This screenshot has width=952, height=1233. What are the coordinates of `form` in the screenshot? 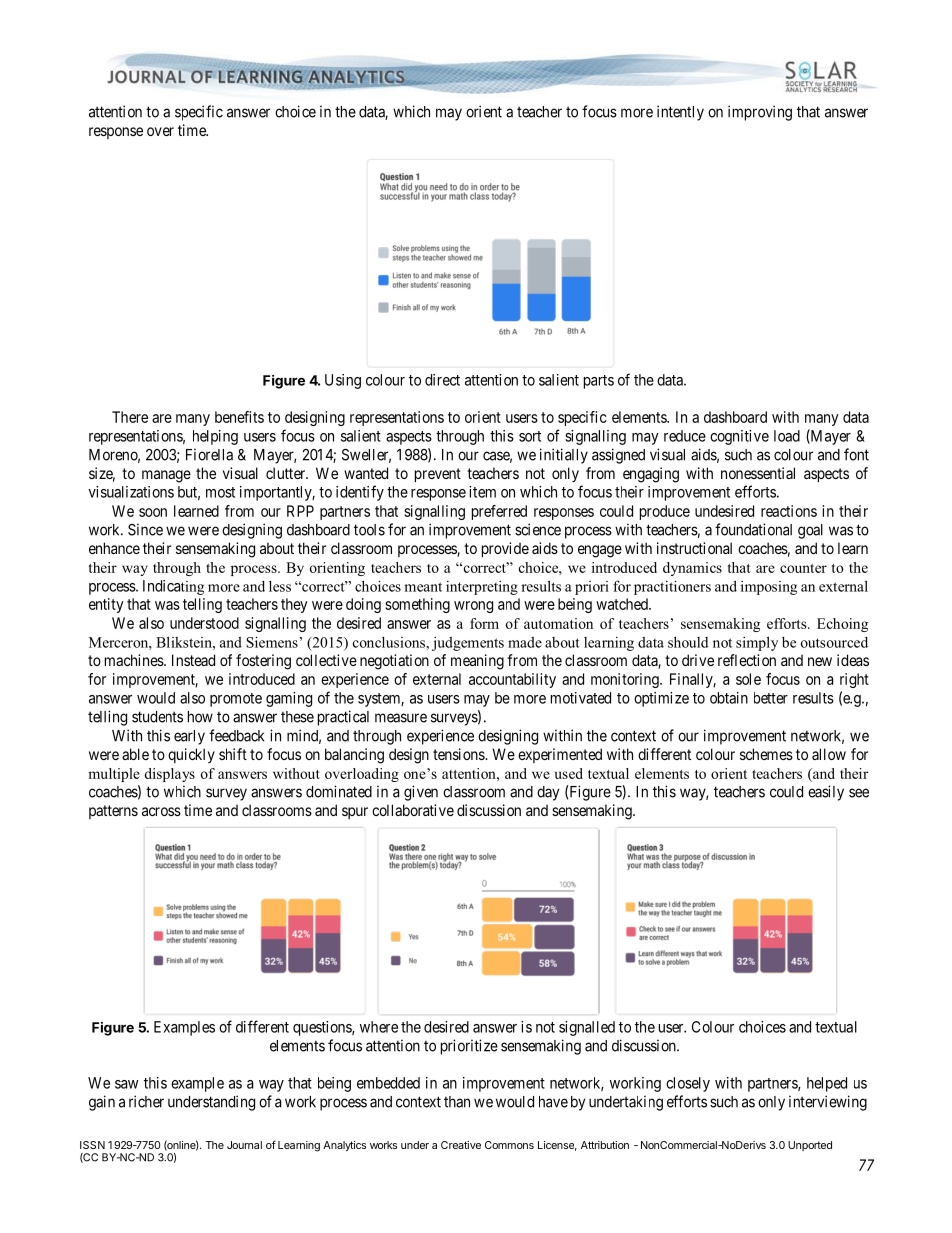 It's located at (484, 623).
